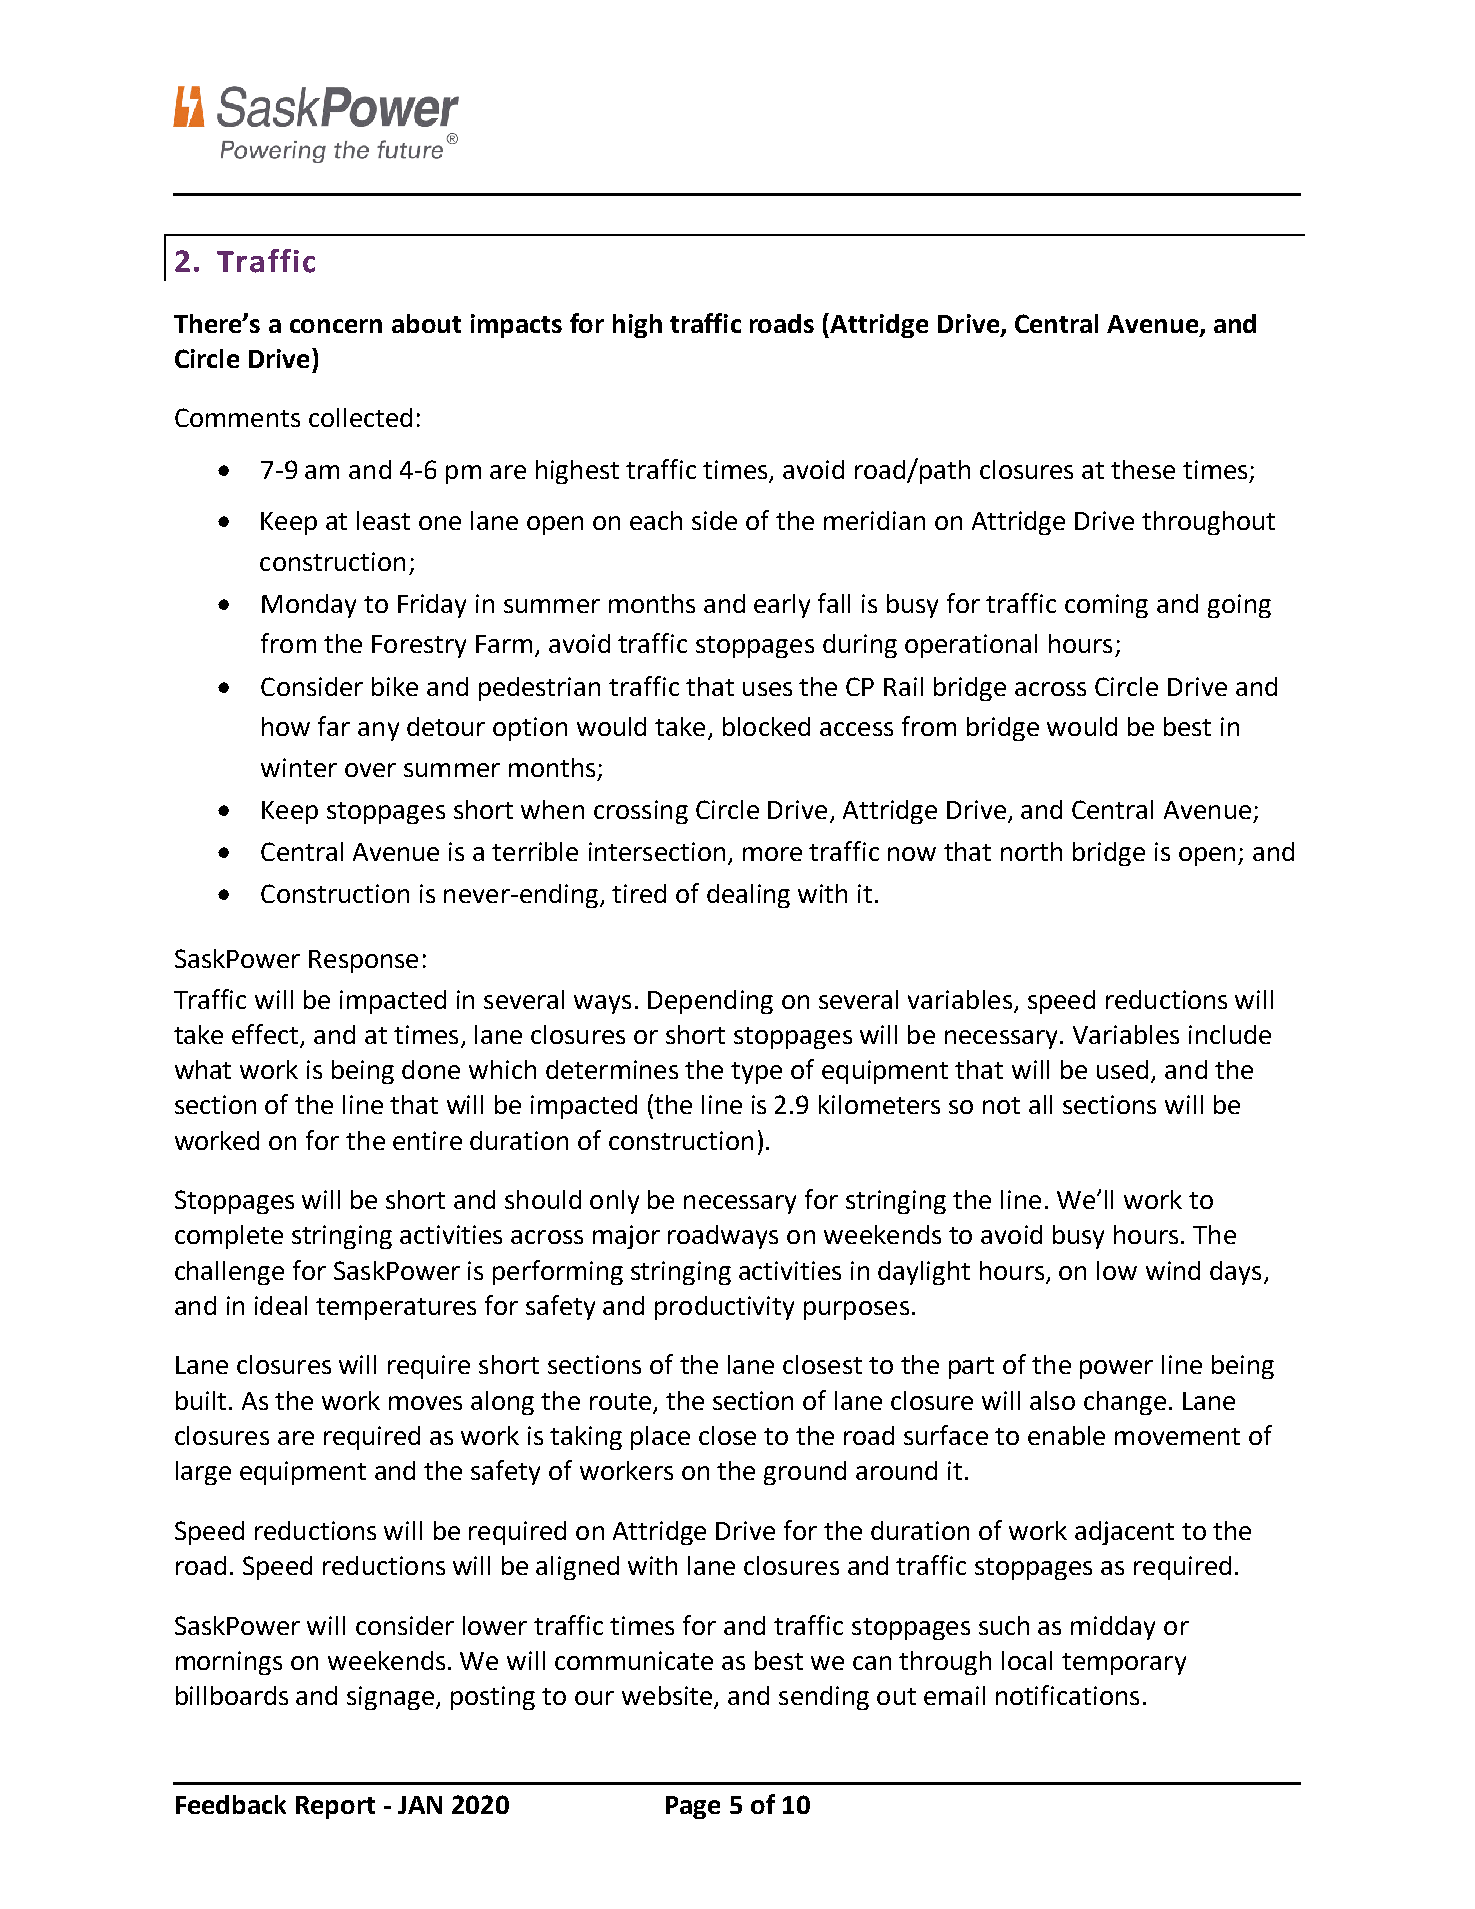  I want to click on ideal, so click(281, 1305).
